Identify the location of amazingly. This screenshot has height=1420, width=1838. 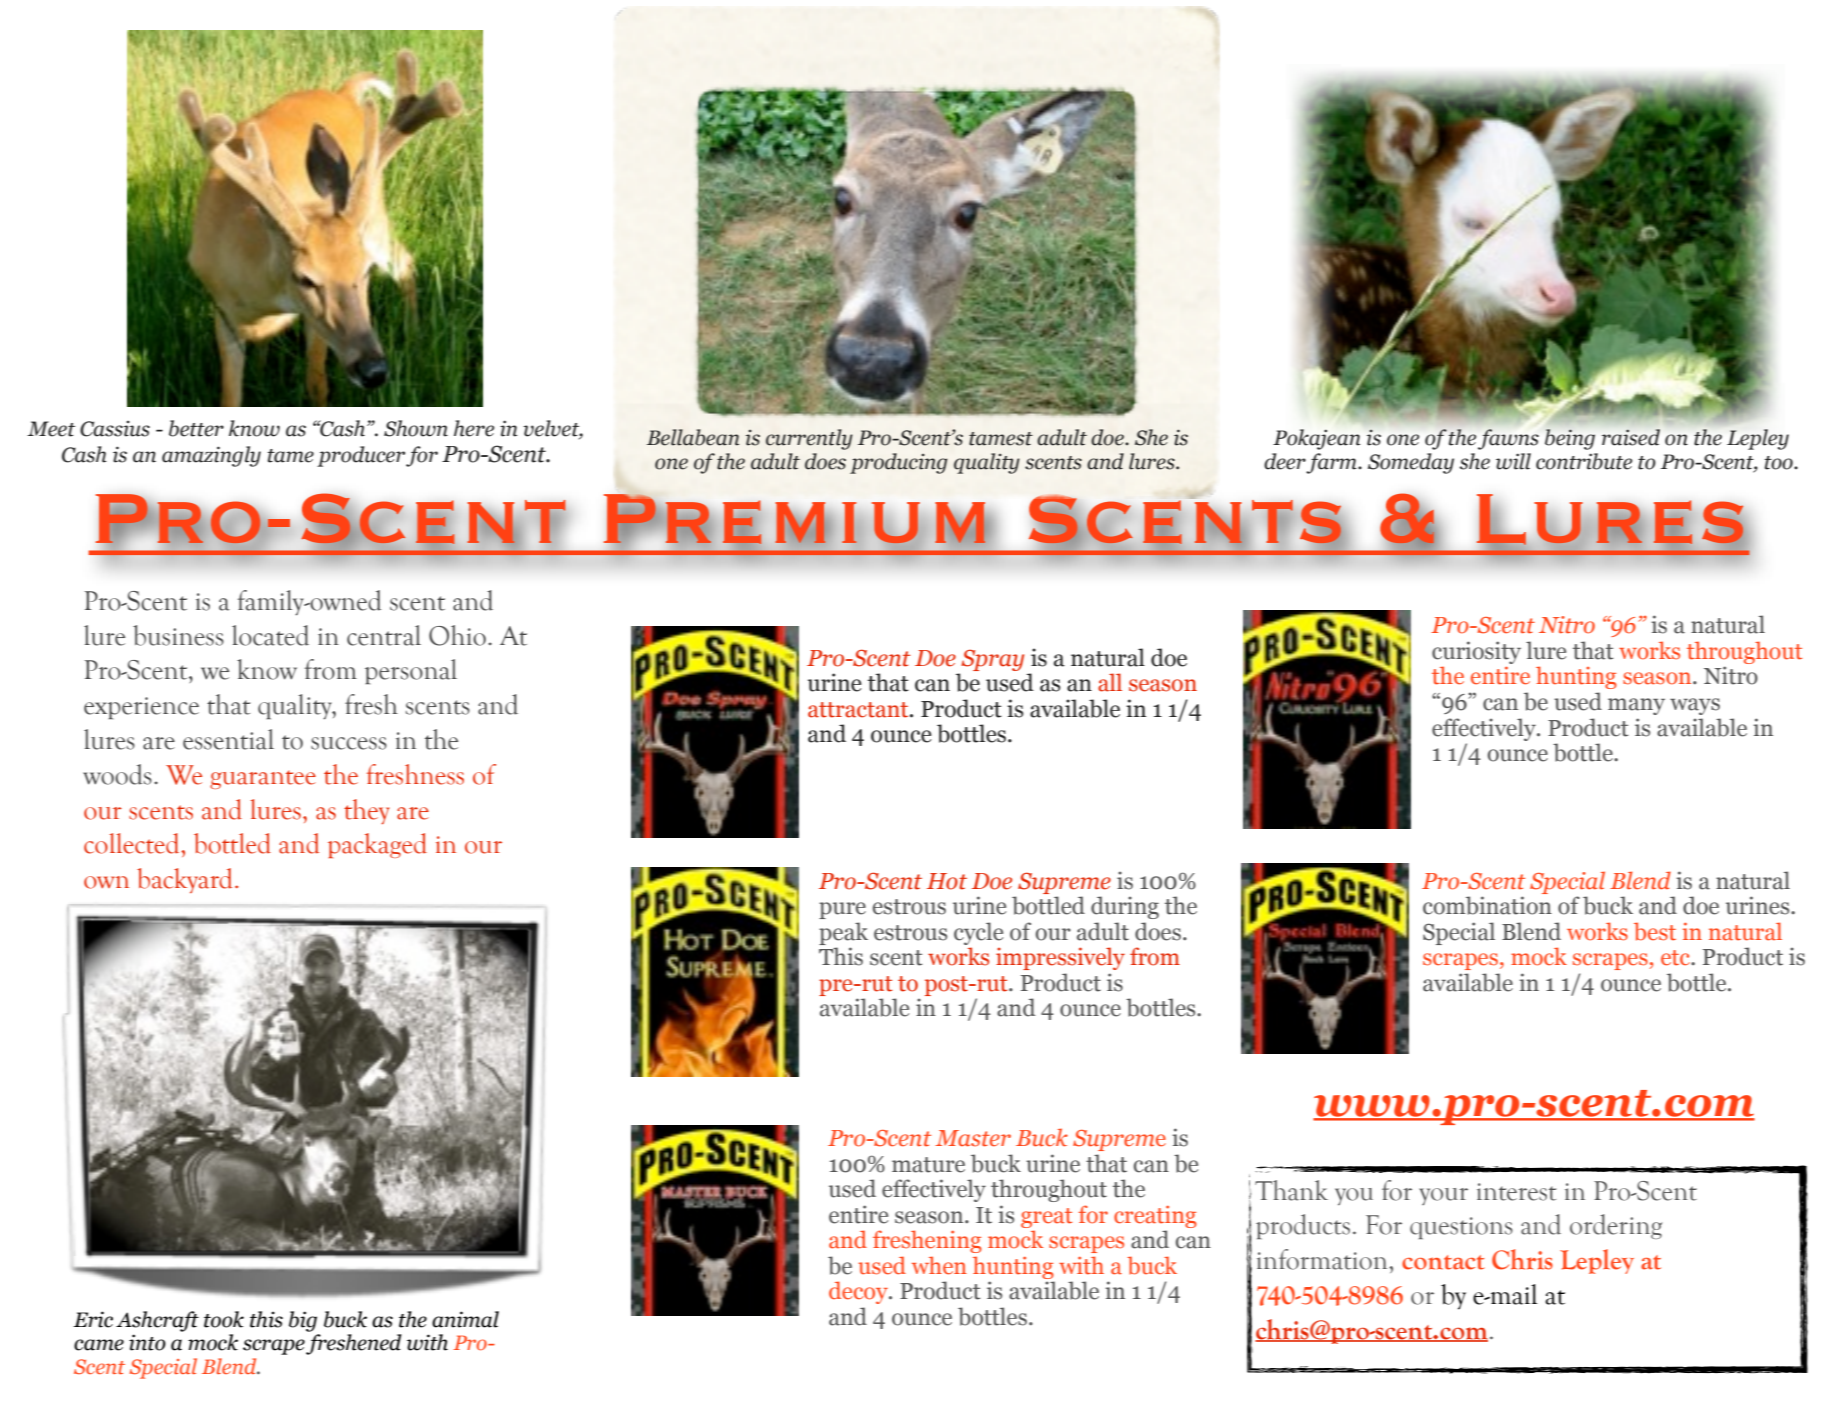
(211, 456).
